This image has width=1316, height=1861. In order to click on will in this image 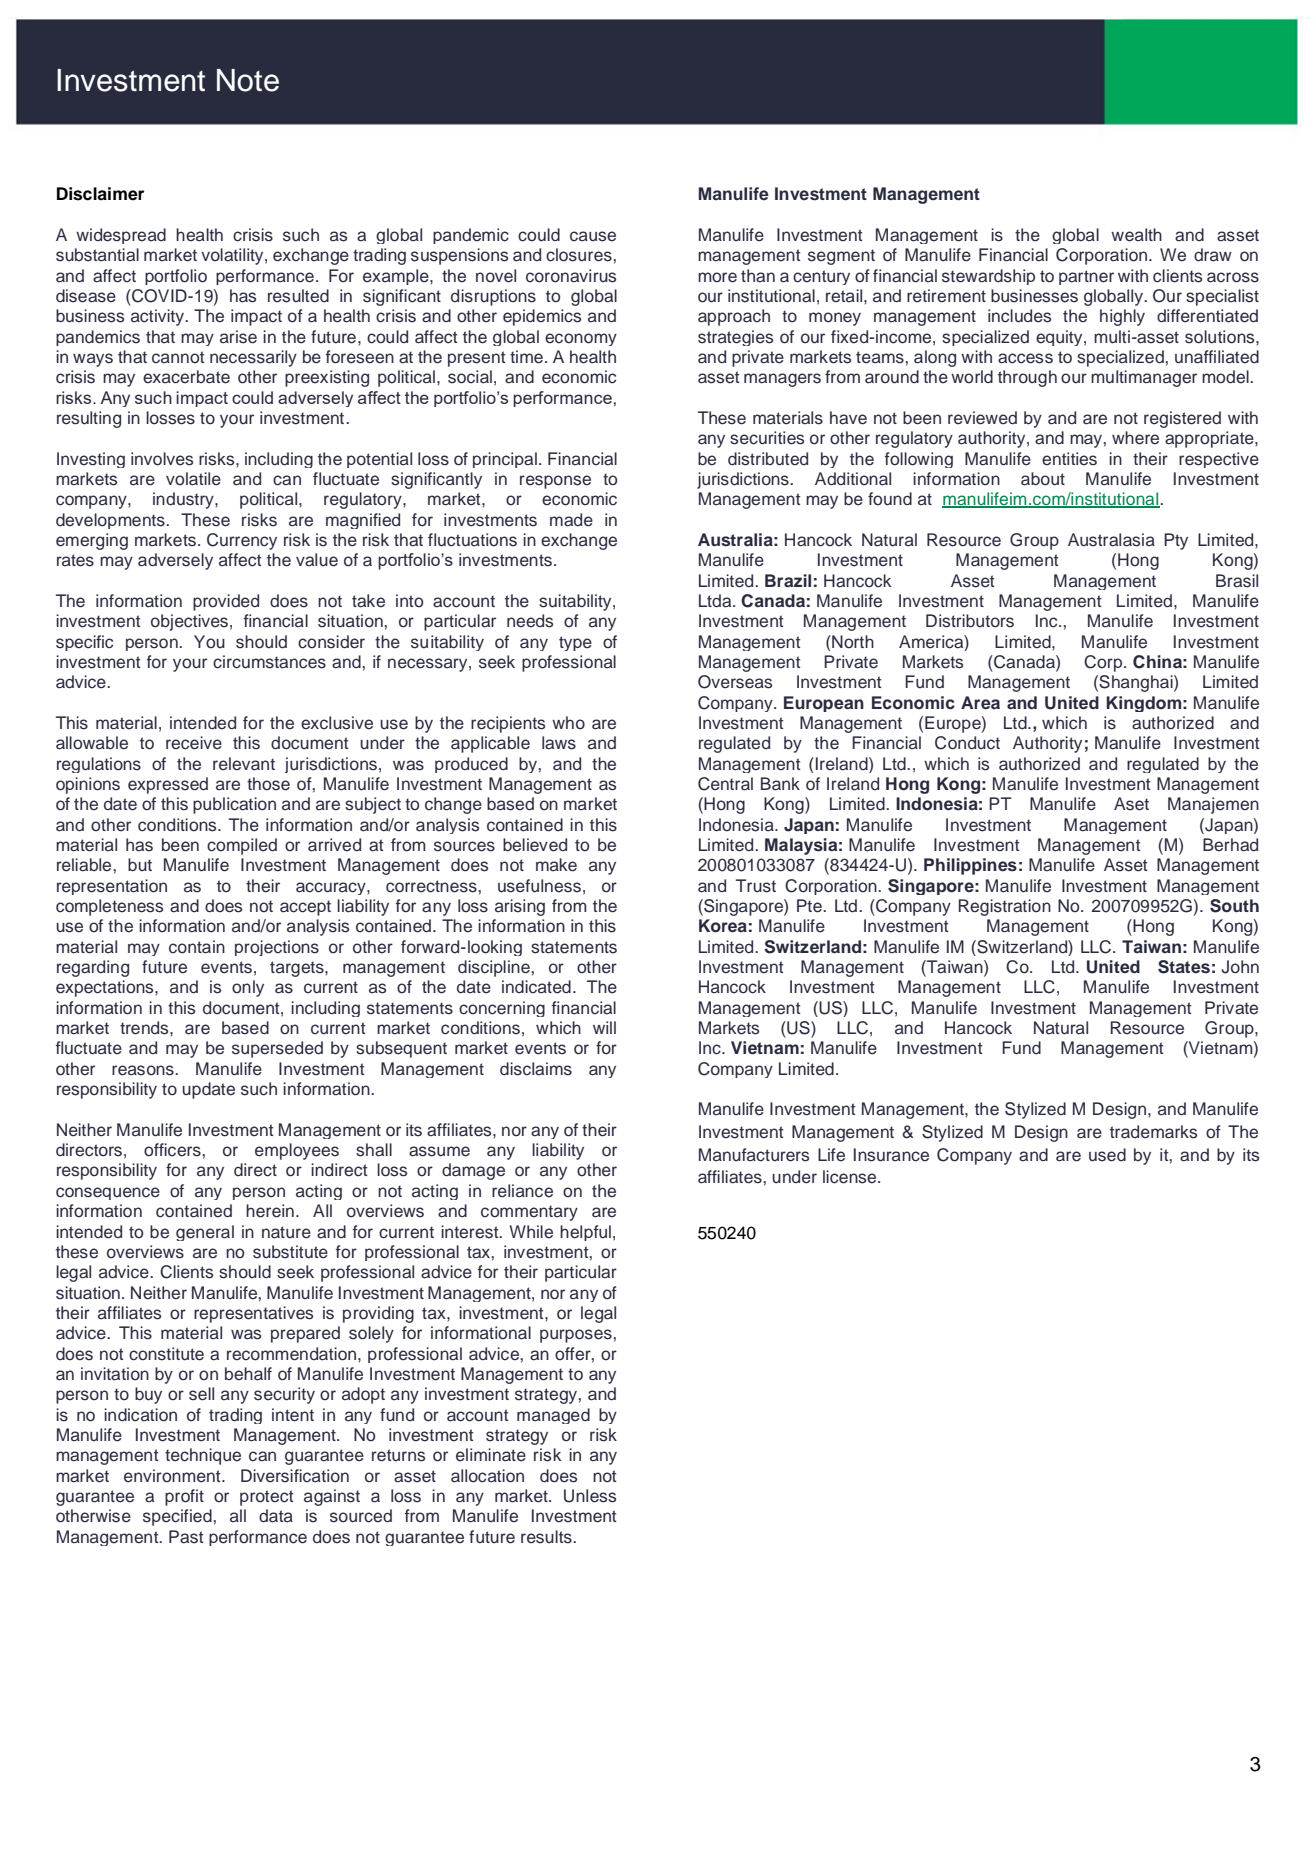, I will do `click(604, 1027)`.
